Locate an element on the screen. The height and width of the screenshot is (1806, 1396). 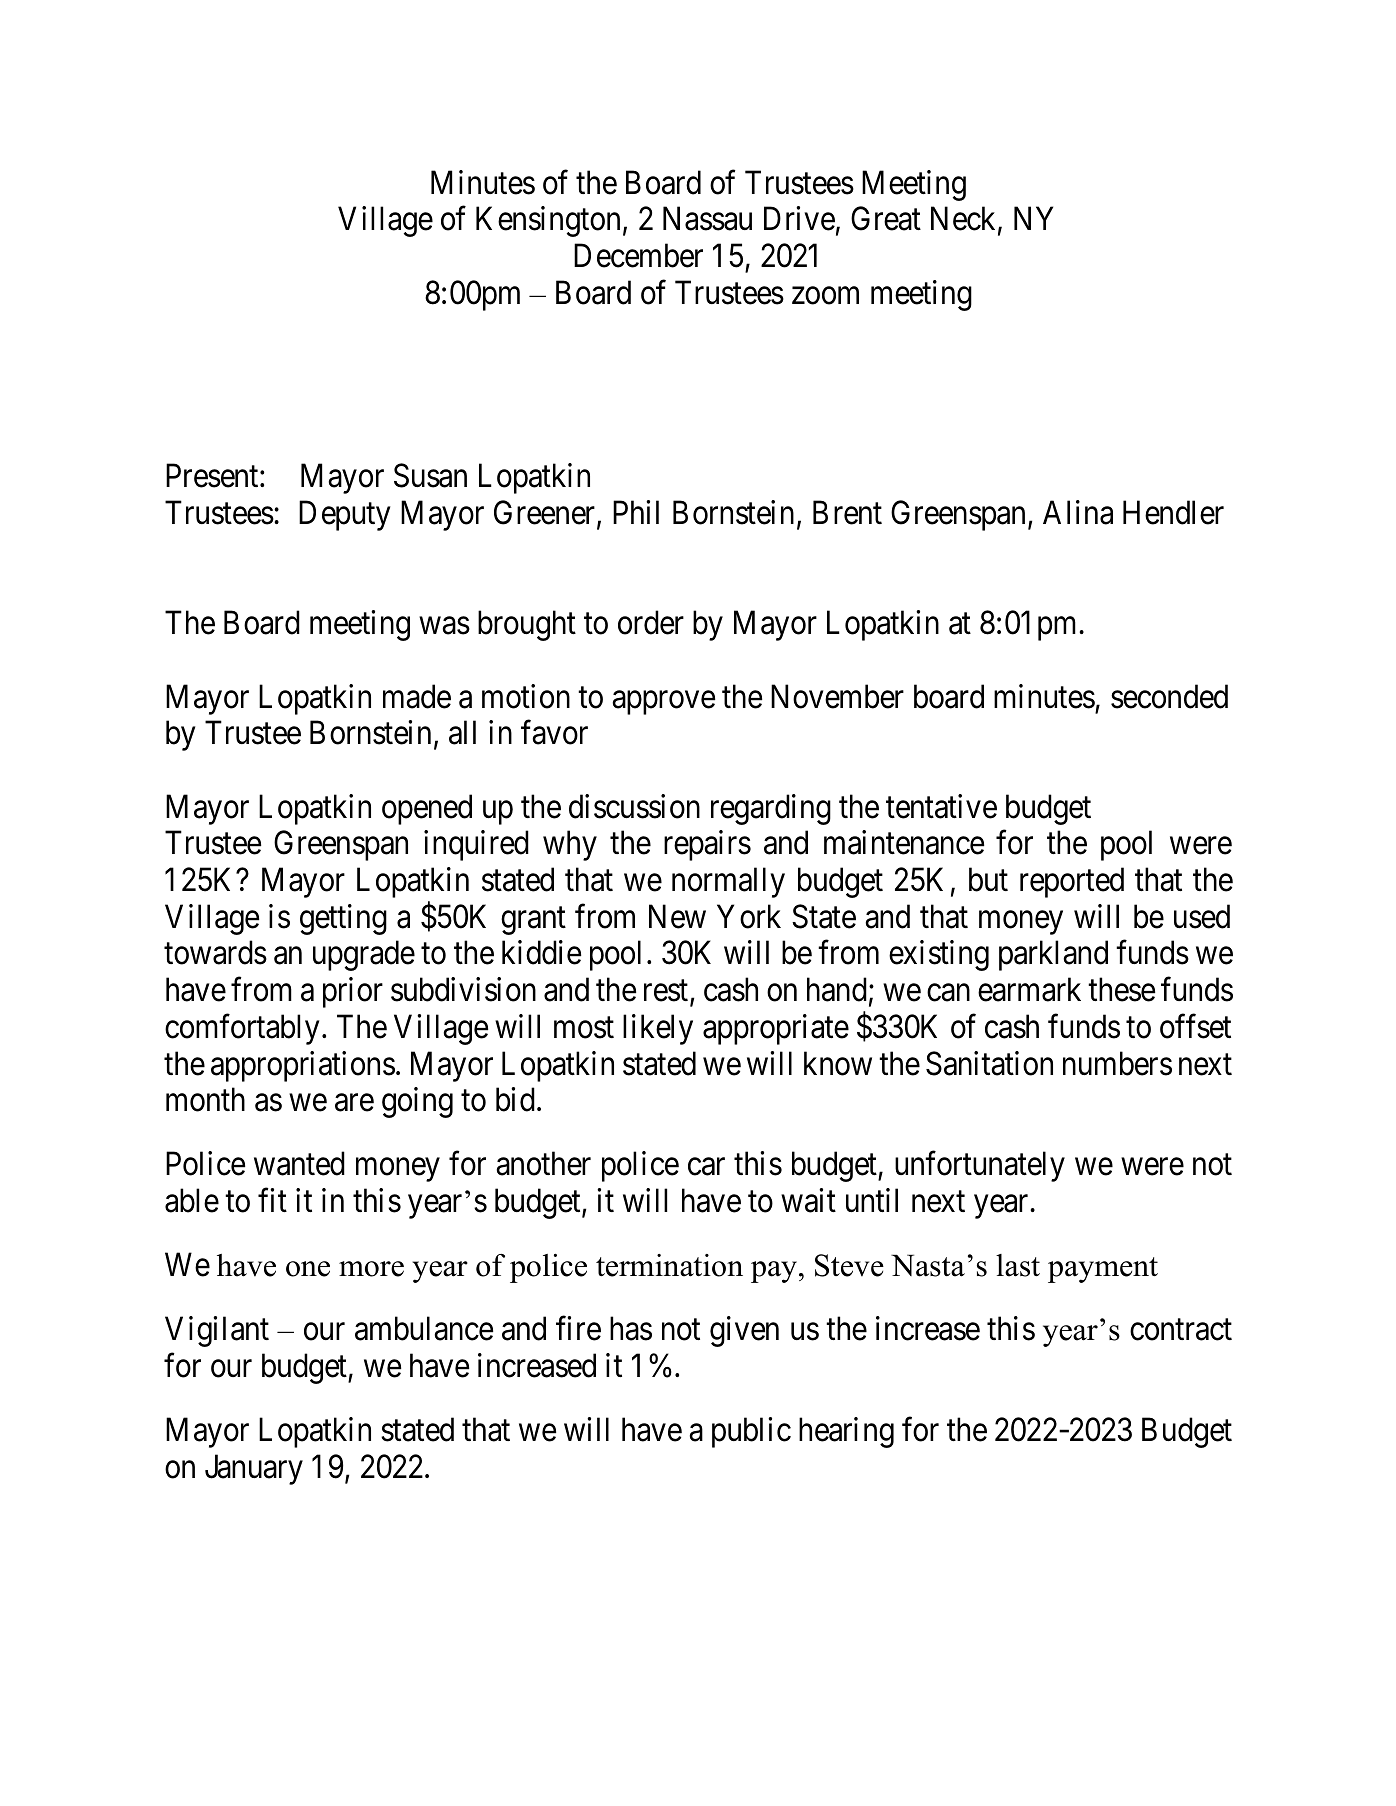
seconded is located at coordinates (1169, 696).
